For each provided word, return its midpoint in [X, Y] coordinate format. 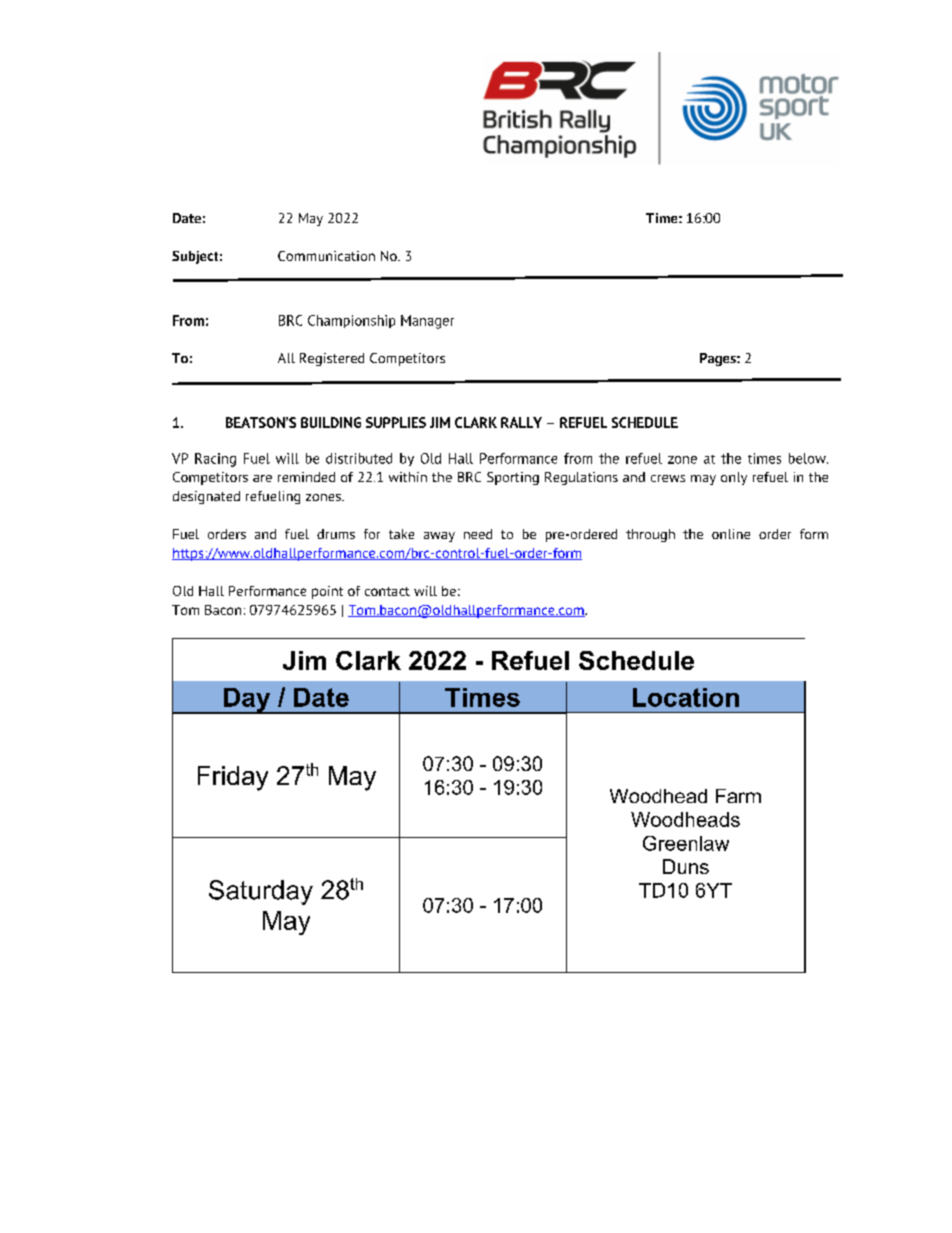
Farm [738, 796]
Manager [427, 322]
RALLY [521, 422]
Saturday [261, 892]
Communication [326, 256]
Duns [686, 866]
